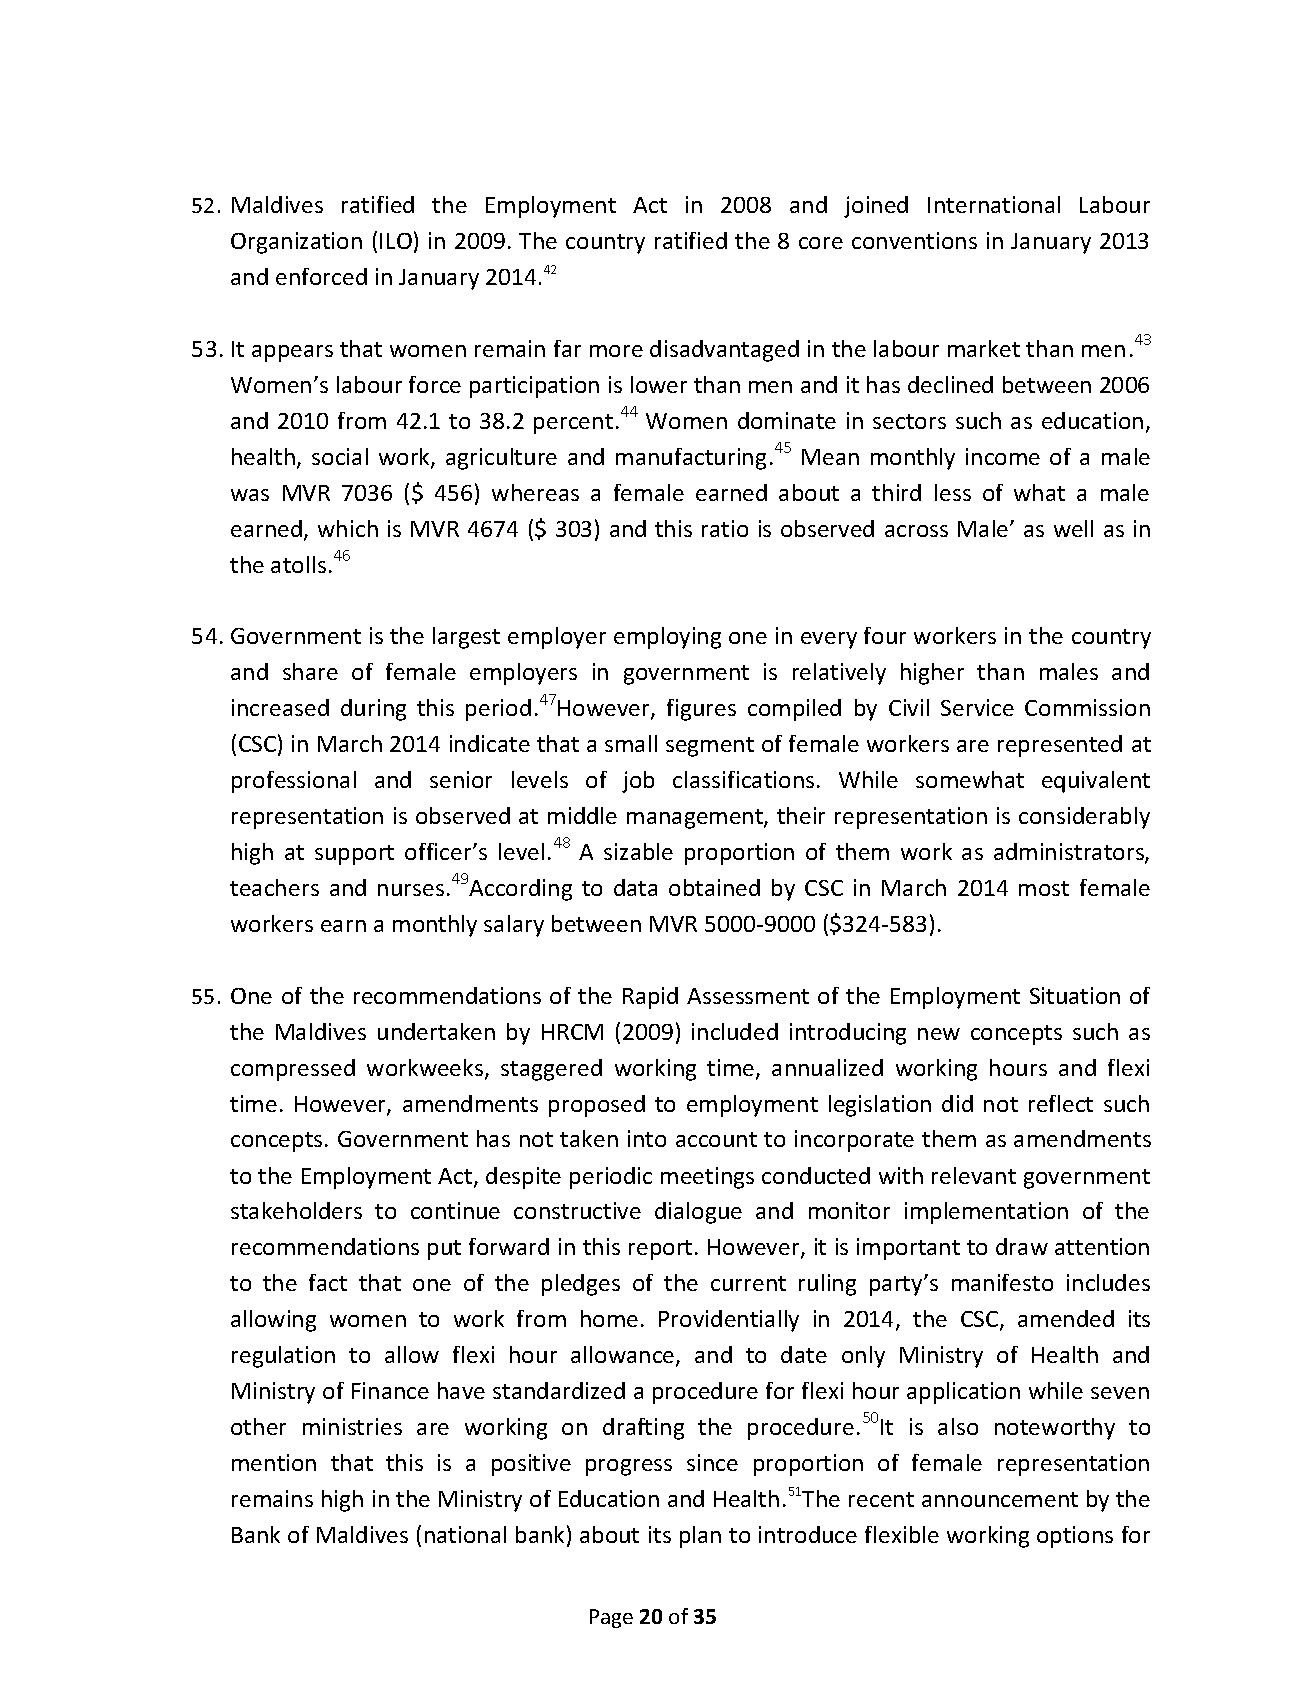 This page has height=1689, width=1305. What do you see at coordinates (274, 1462) in the page?
I see `mention` at bounding box center [274, 1462].
